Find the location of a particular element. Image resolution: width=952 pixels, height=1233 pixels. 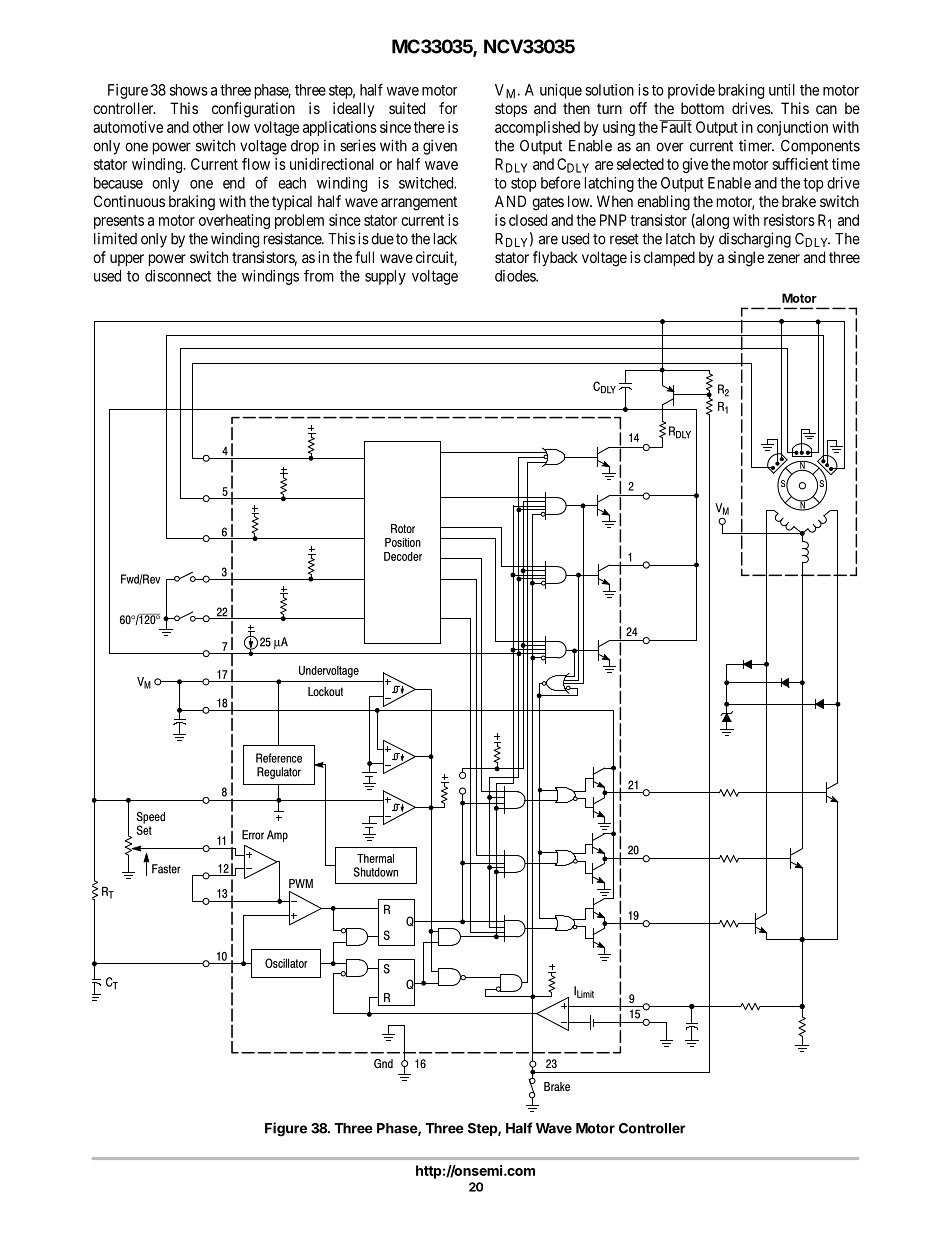

bottom is located at coordinates (702, 108).
